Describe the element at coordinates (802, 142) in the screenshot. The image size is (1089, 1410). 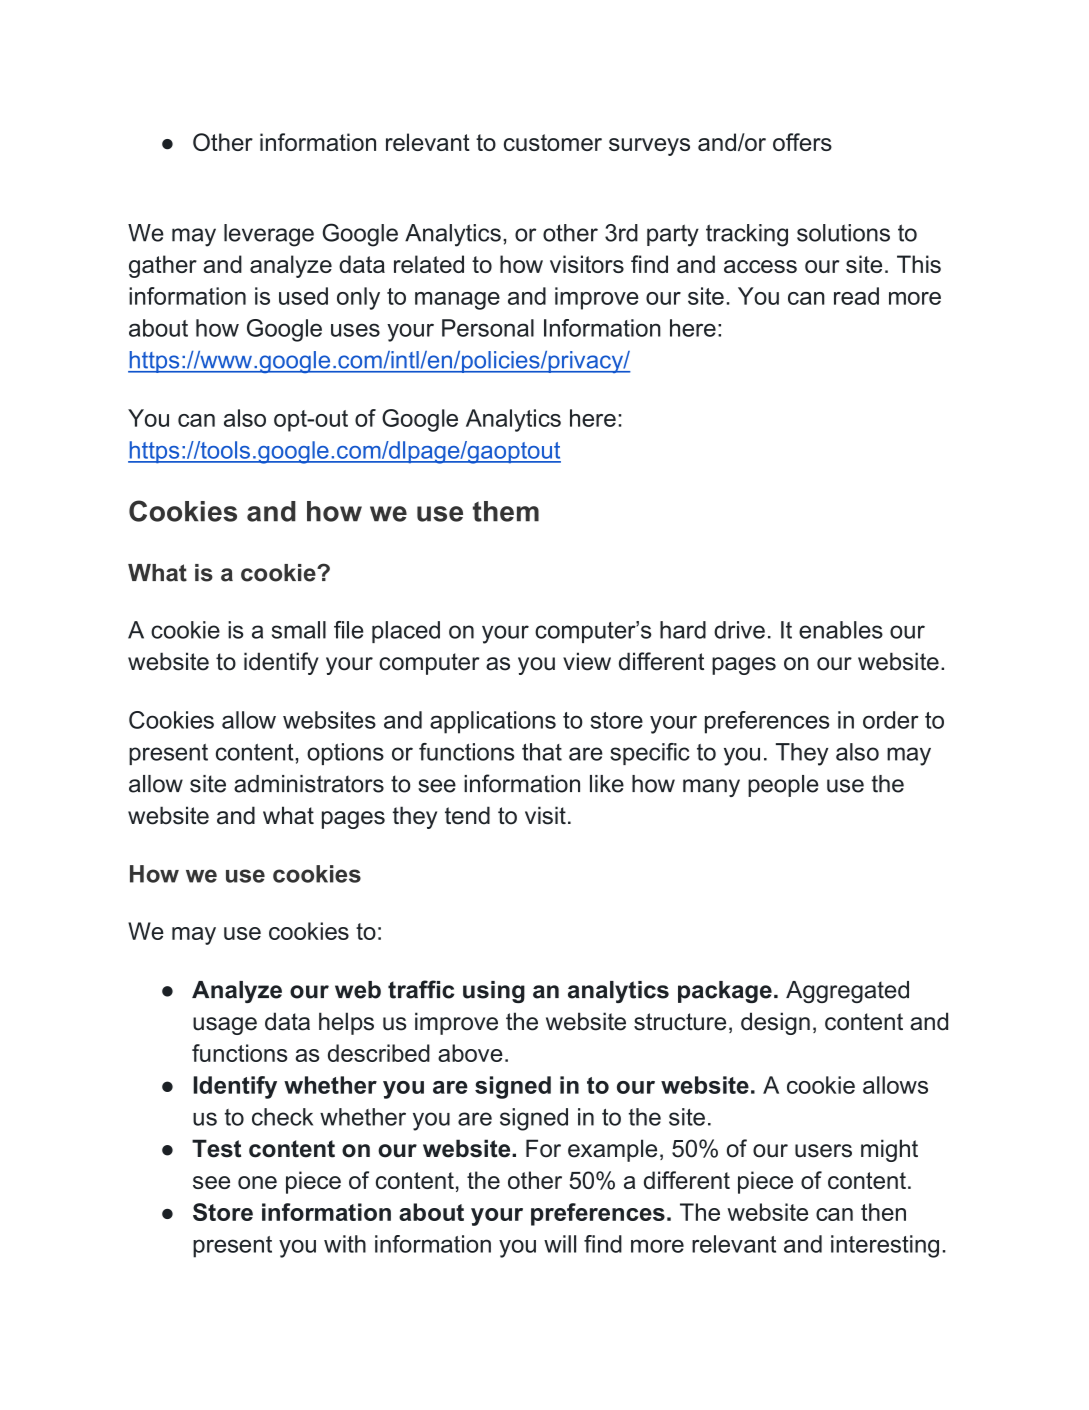
I see `offers` at that location.
